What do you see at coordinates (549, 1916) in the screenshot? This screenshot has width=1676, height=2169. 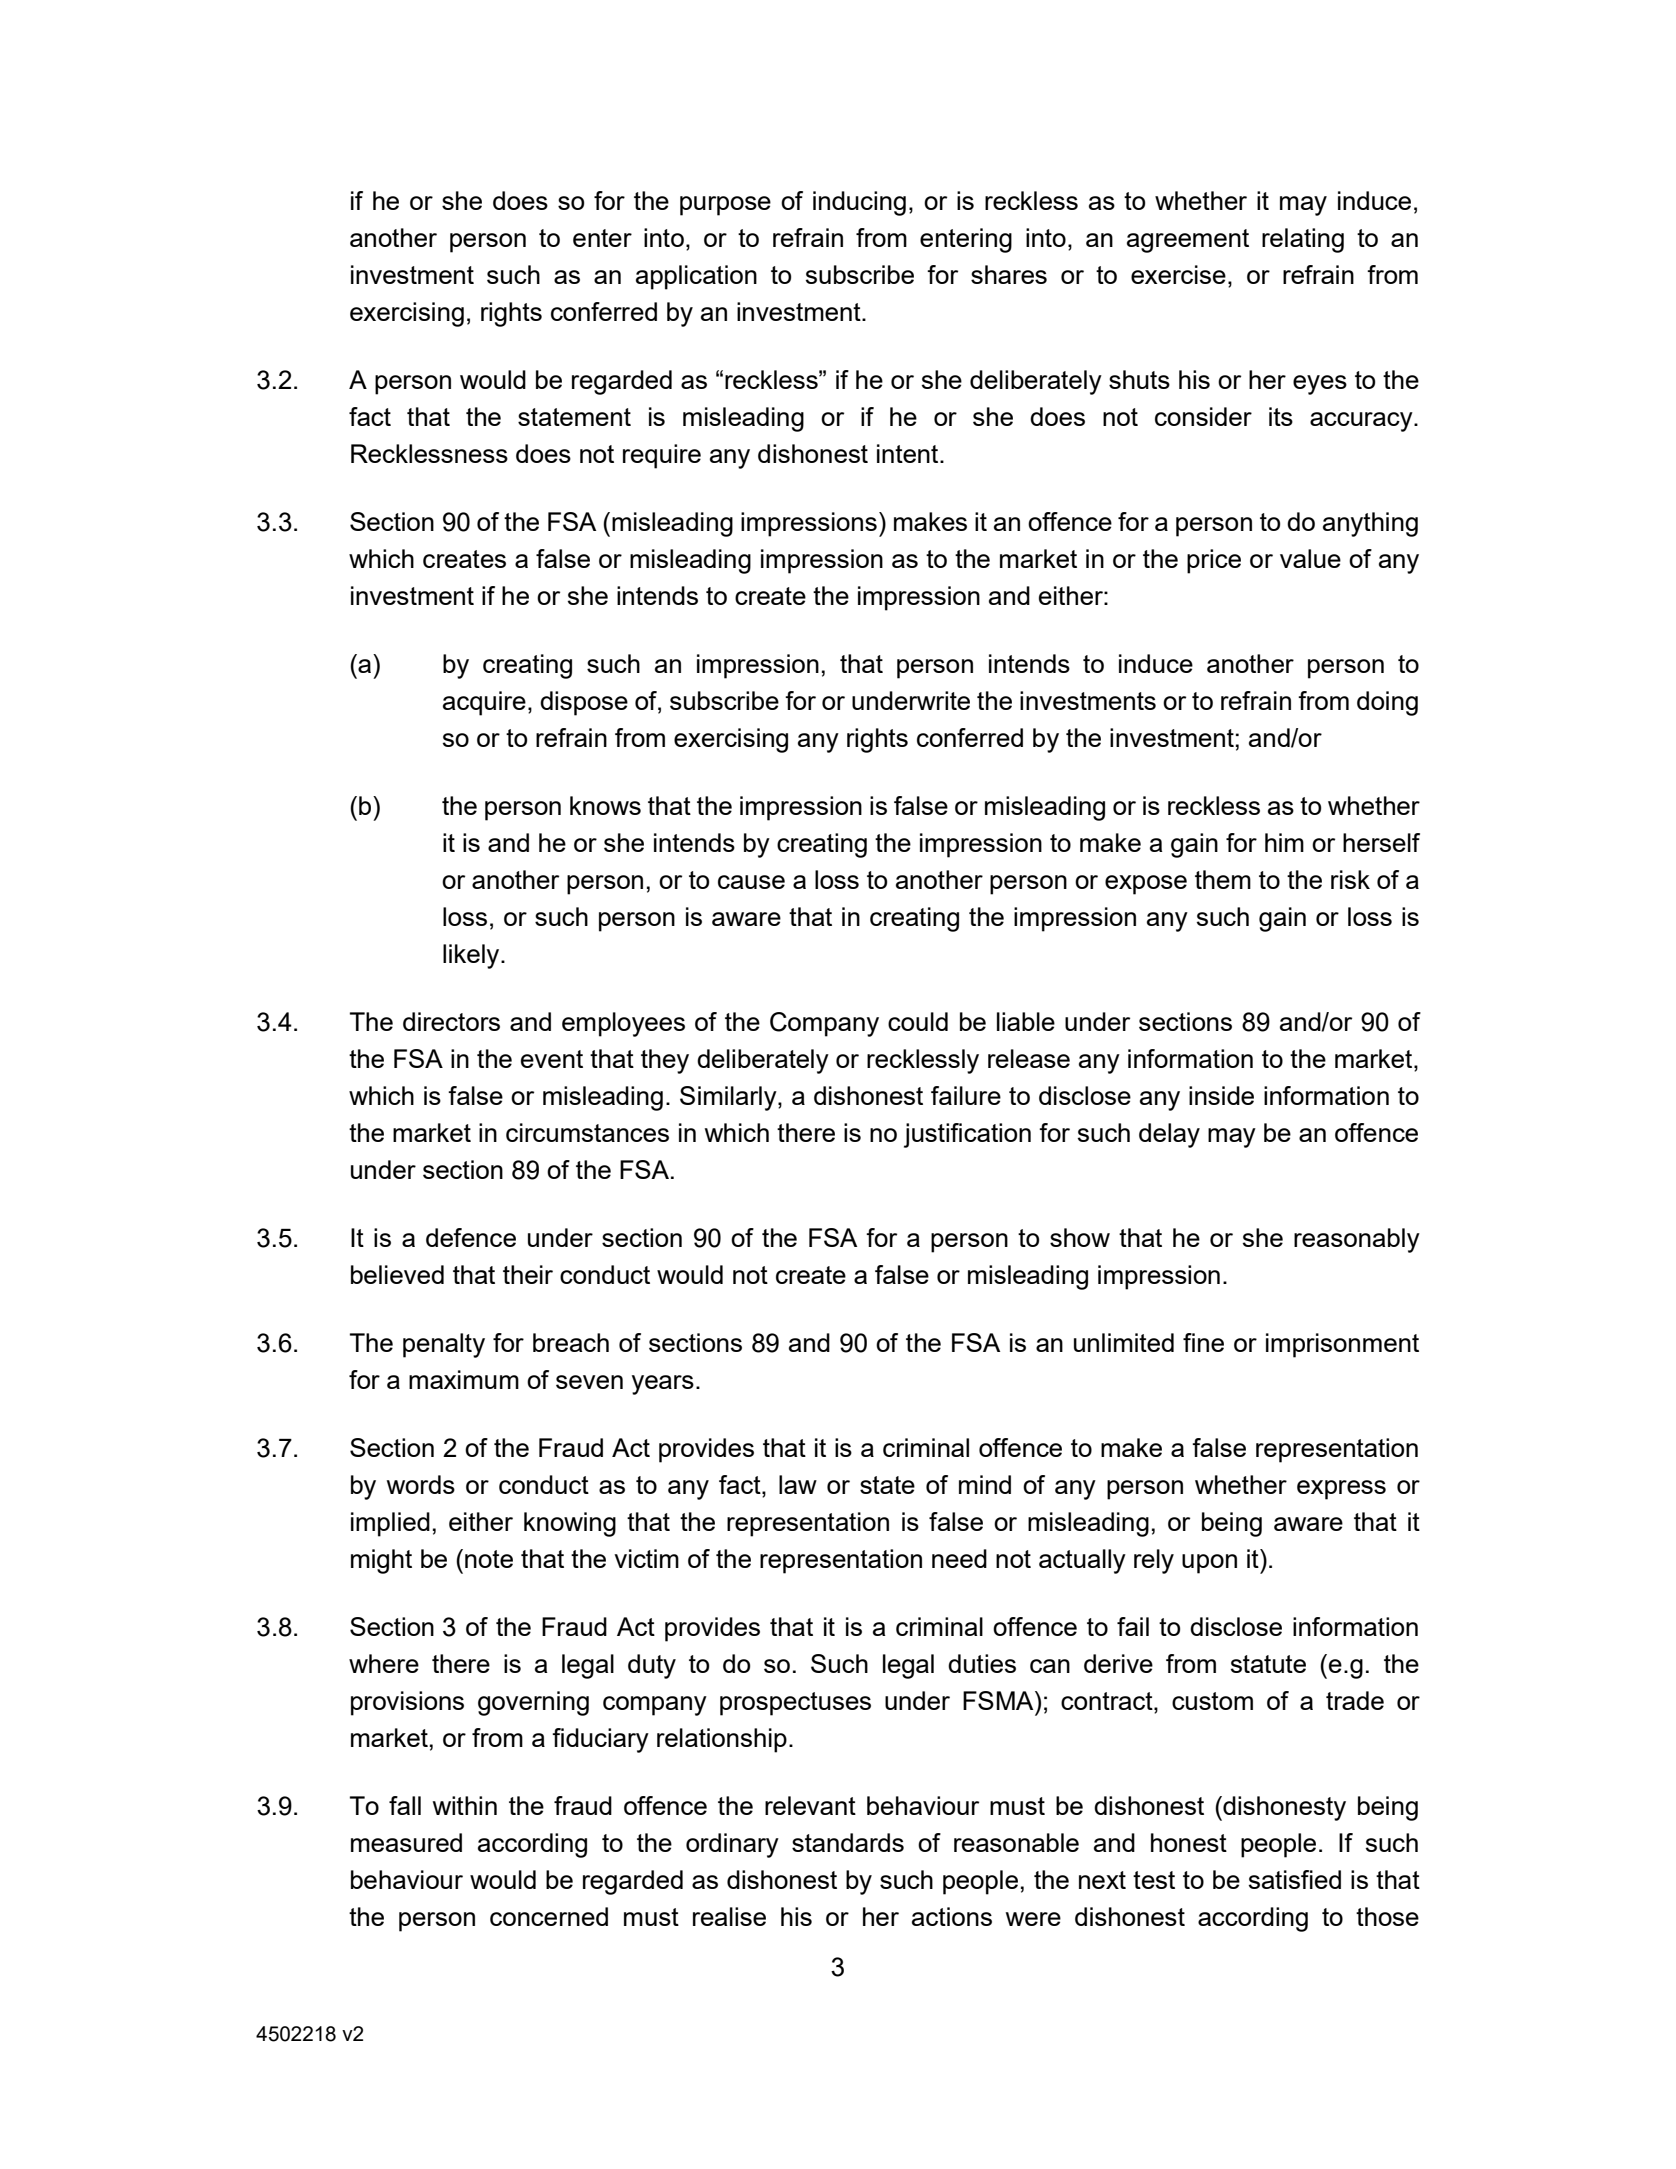 I see `concerned` at bounding box center [549, 1916].
